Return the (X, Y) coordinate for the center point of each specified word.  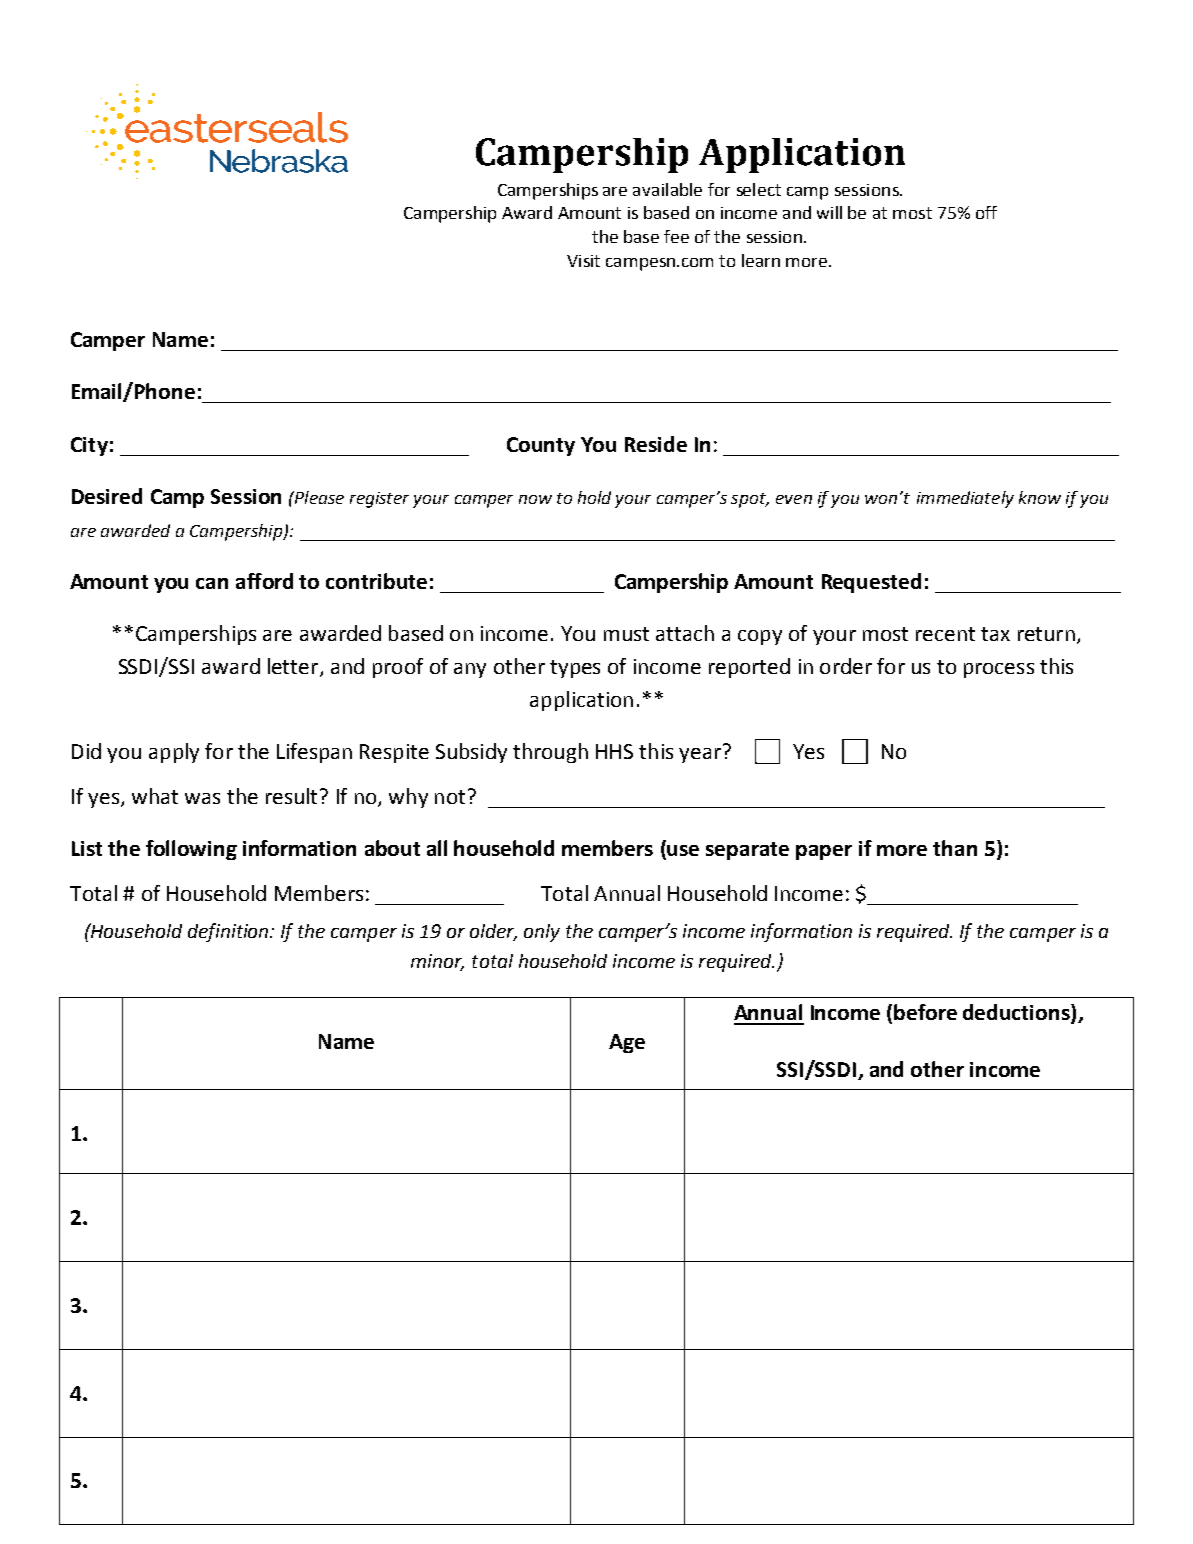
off (986, 212)
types (575, 669)
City (89, 446)
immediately (965, 499)
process (999, 670)
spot (750, 500)
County (541, 446)
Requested (871, 583)
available (667, 189)
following (191, 850)
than (955, 848)
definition (229, 932)
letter (294, 667)
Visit (583, 261)
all (437, 848)
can (212, 583)
